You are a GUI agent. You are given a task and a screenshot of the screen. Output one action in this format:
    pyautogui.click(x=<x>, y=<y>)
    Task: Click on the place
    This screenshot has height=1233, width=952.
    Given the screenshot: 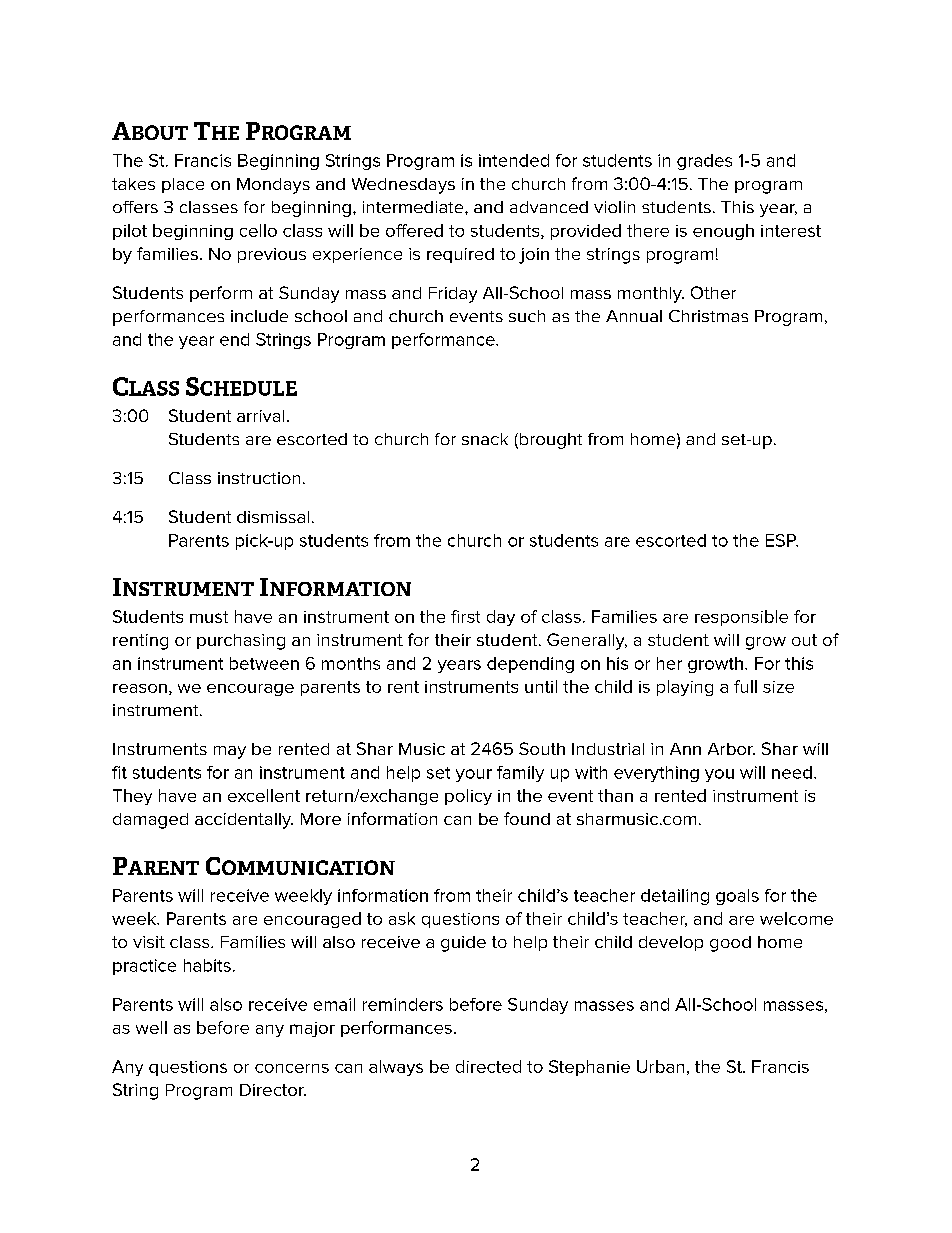 What is the action you would take?
    pyautogui.click(x=183, y=185)
